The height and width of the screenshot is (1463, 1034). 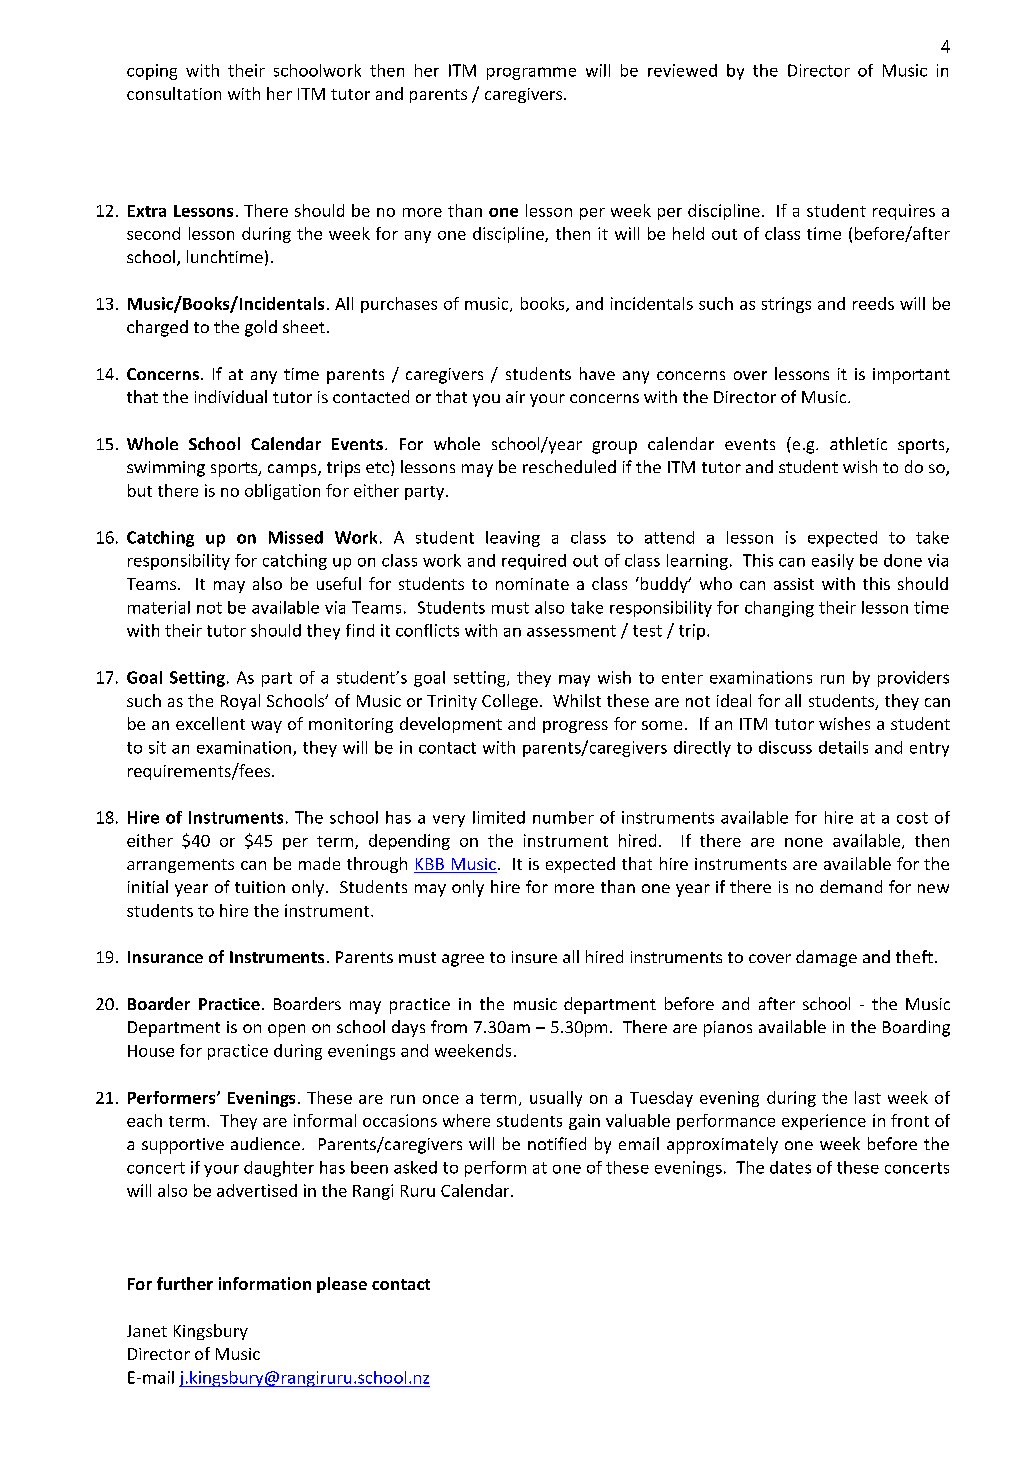 I want to click on Royal, so click(x=240, y=702).
